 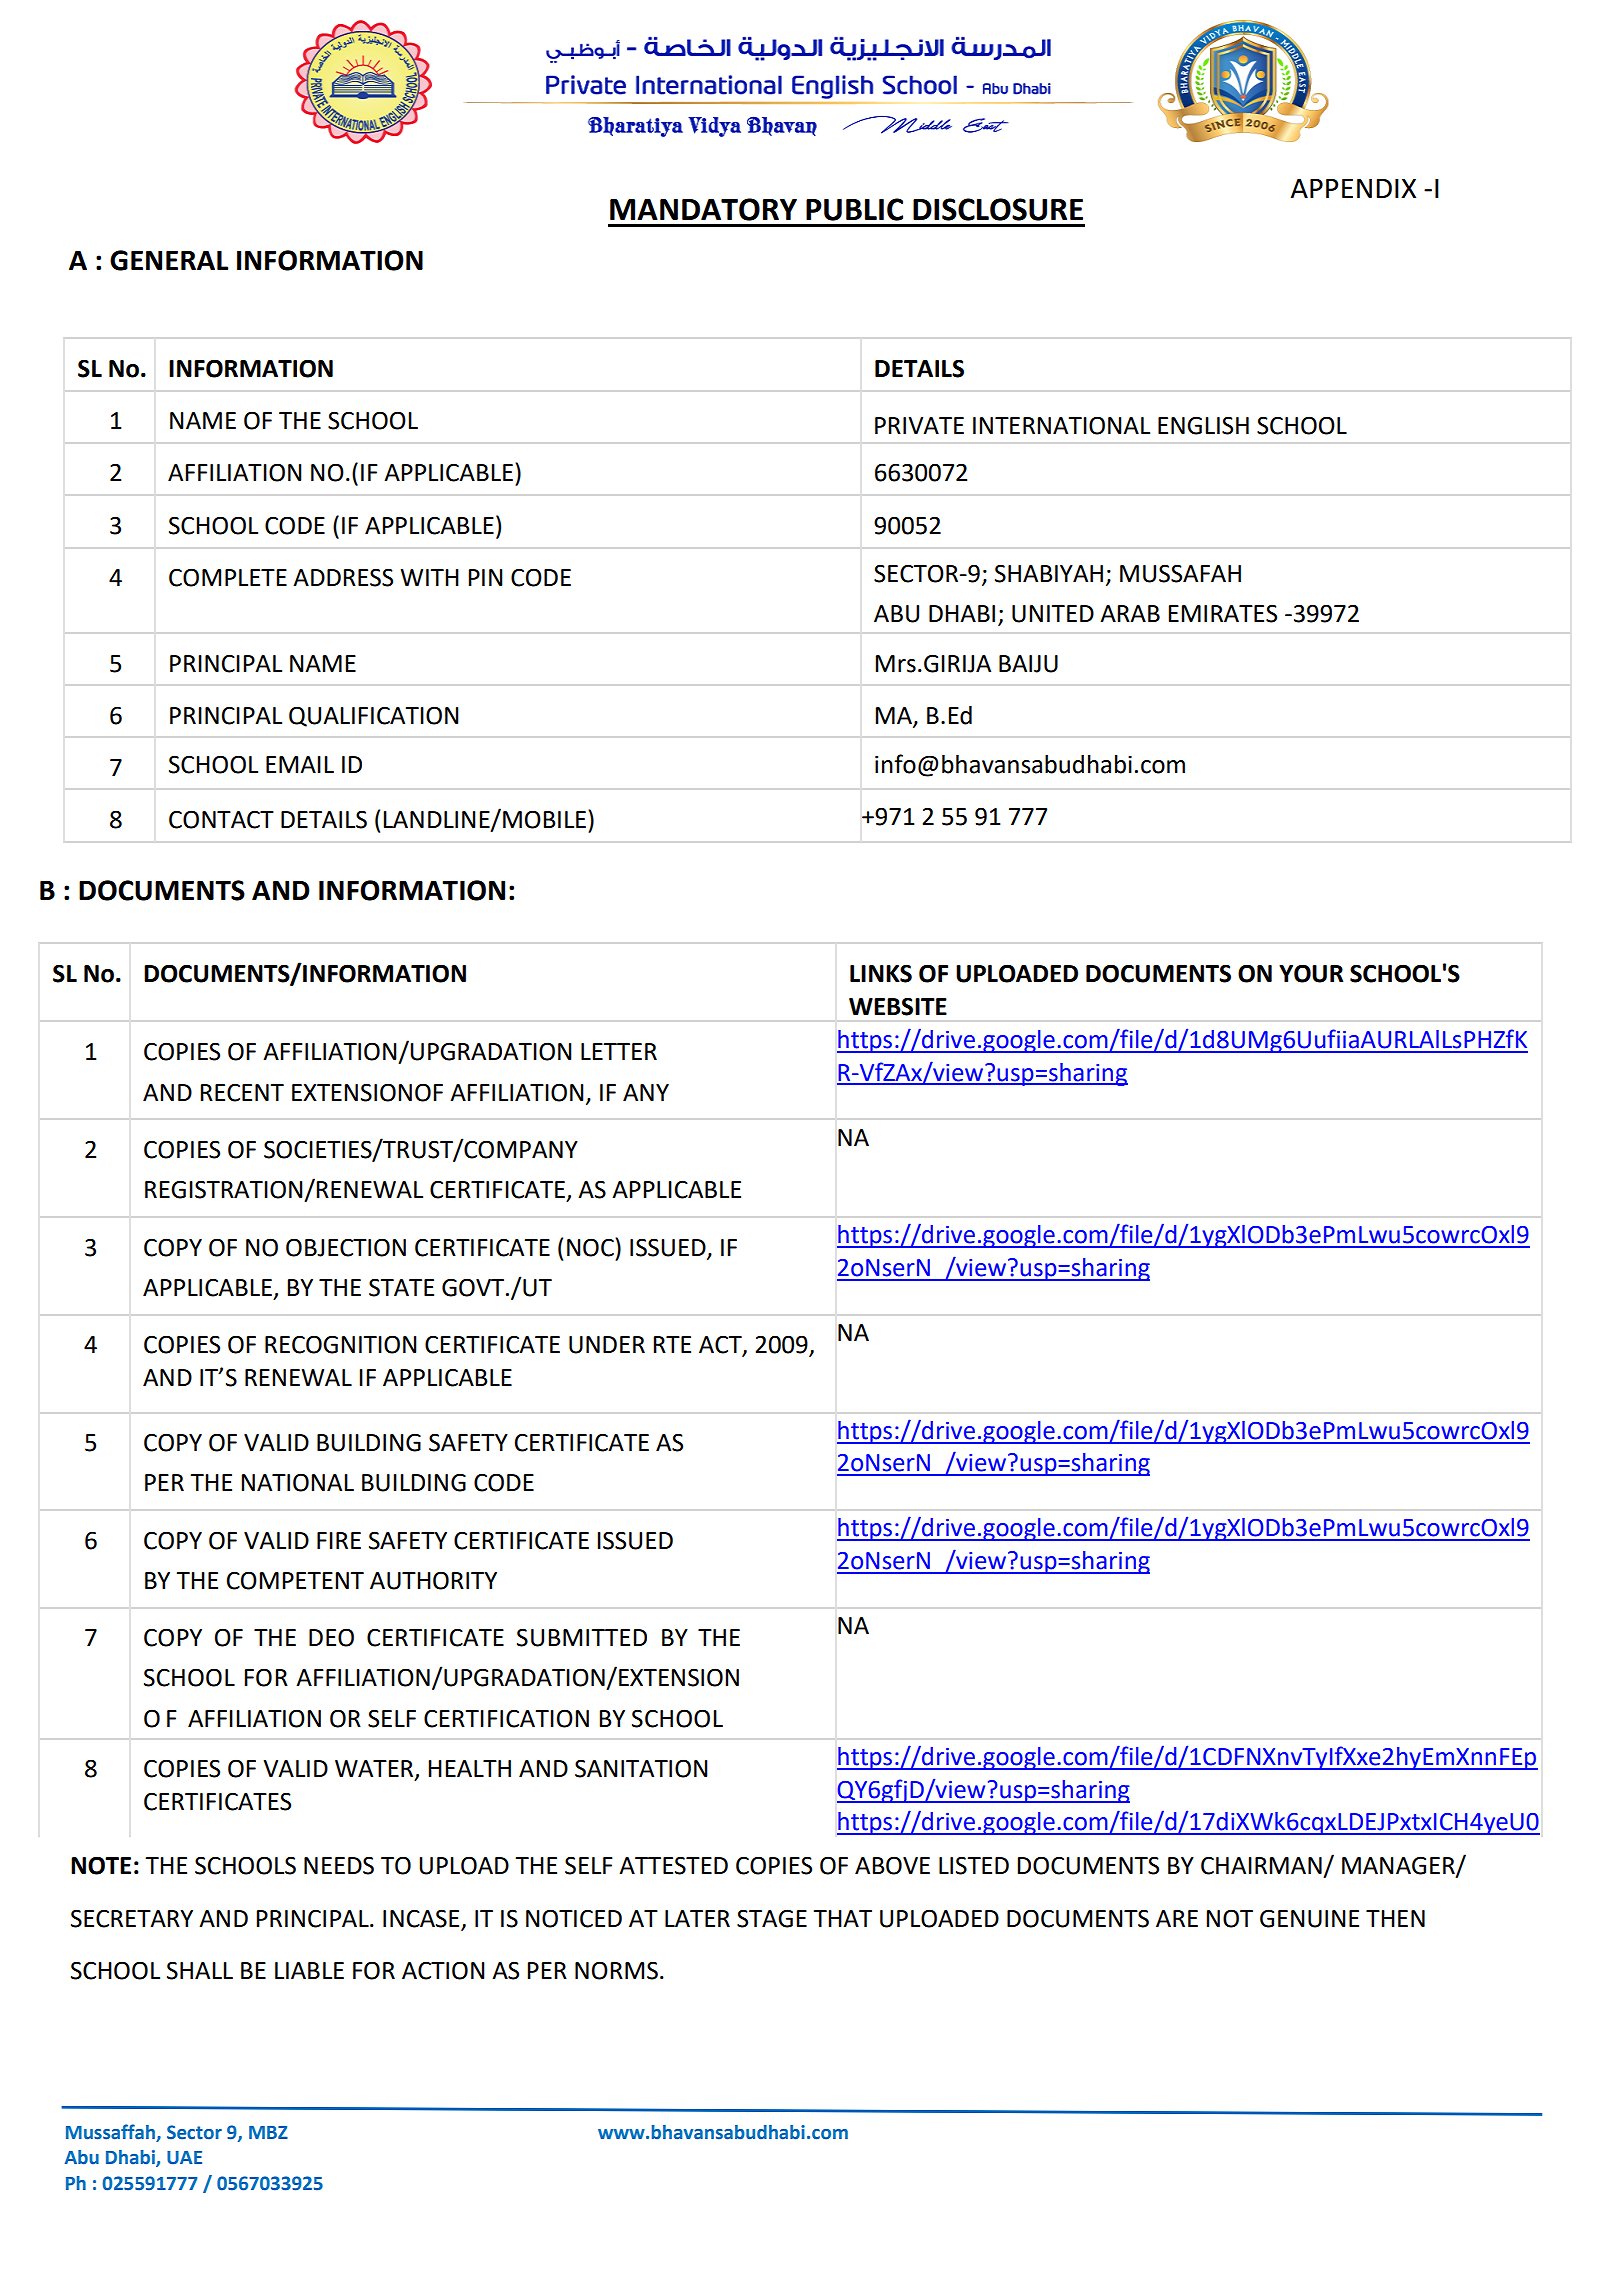 What do you see at coordinates (331, 1637) in the image?
I see `DEO` at bounding box center [331, 1637].
